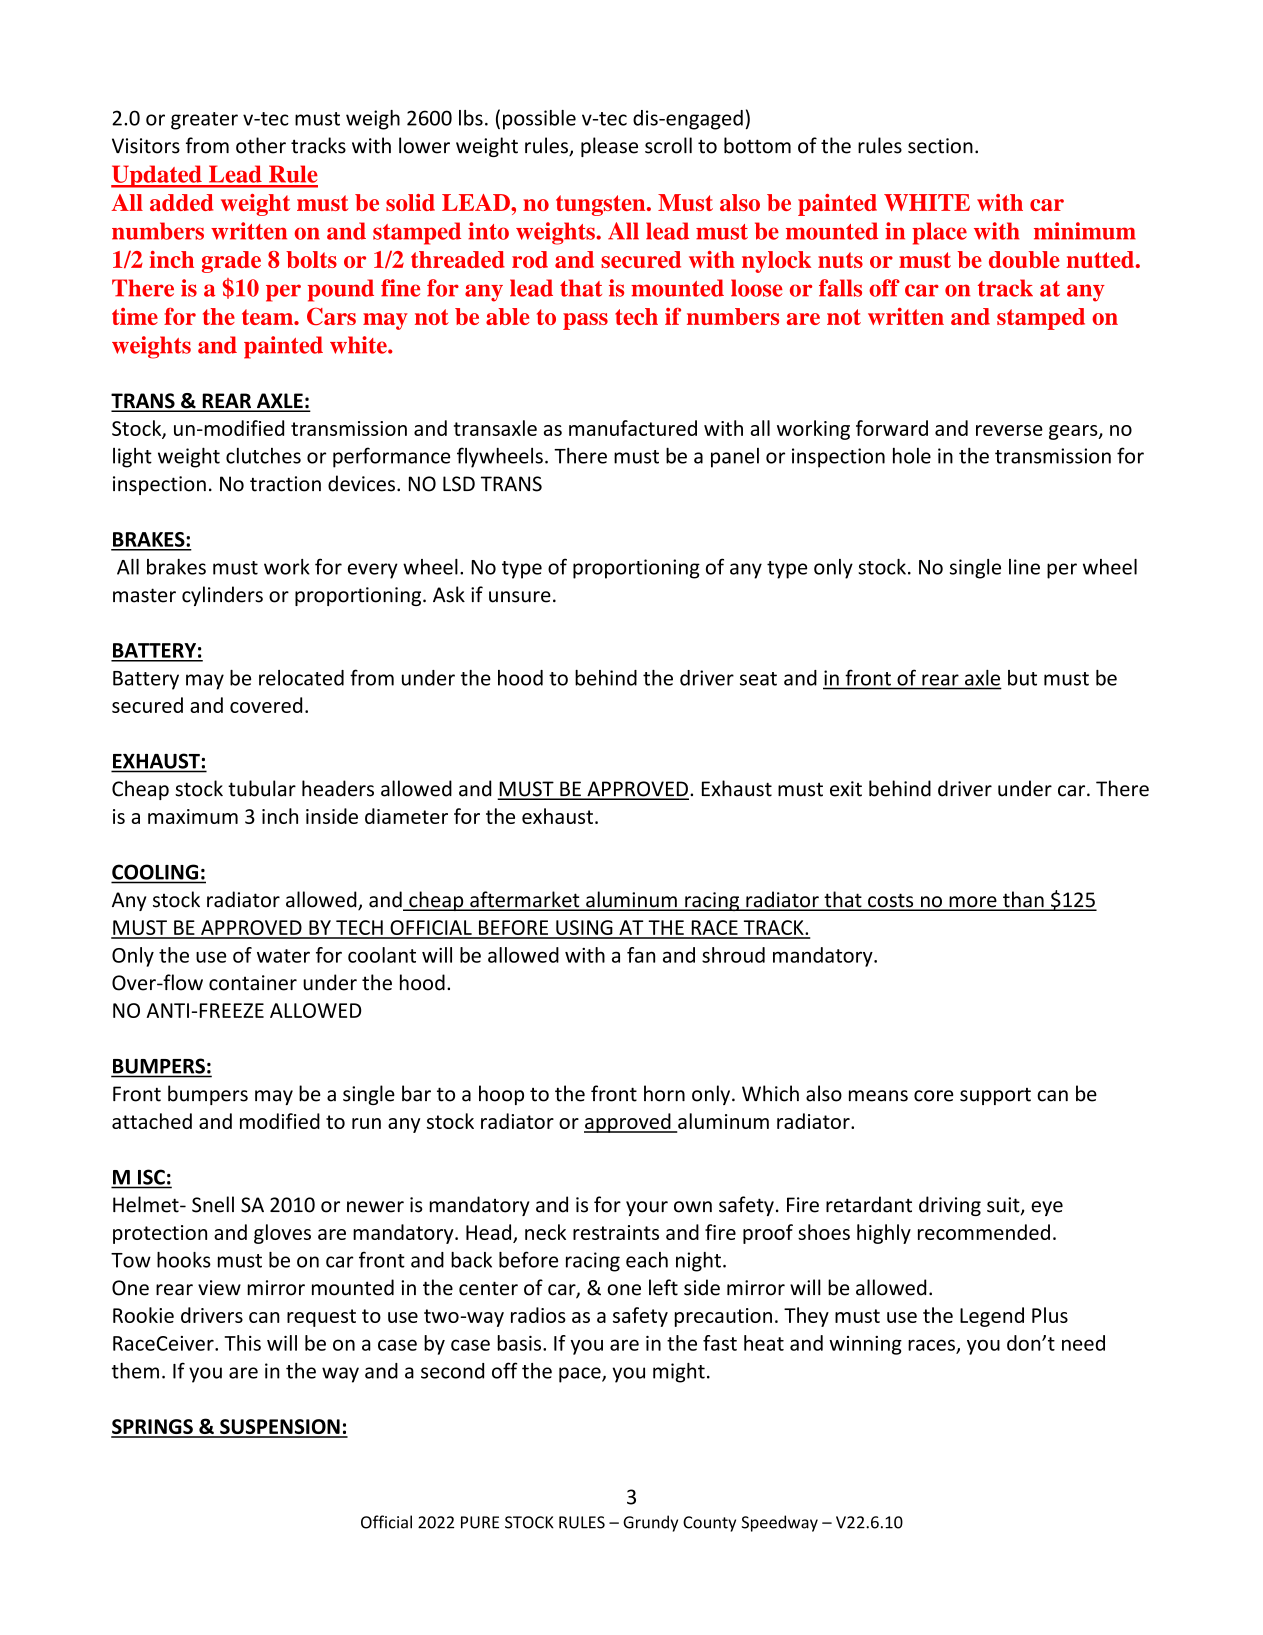  What do you see at coordinates (779, 1523) in the page?
I see `Speedway` at bounding box center [779, 1523].
